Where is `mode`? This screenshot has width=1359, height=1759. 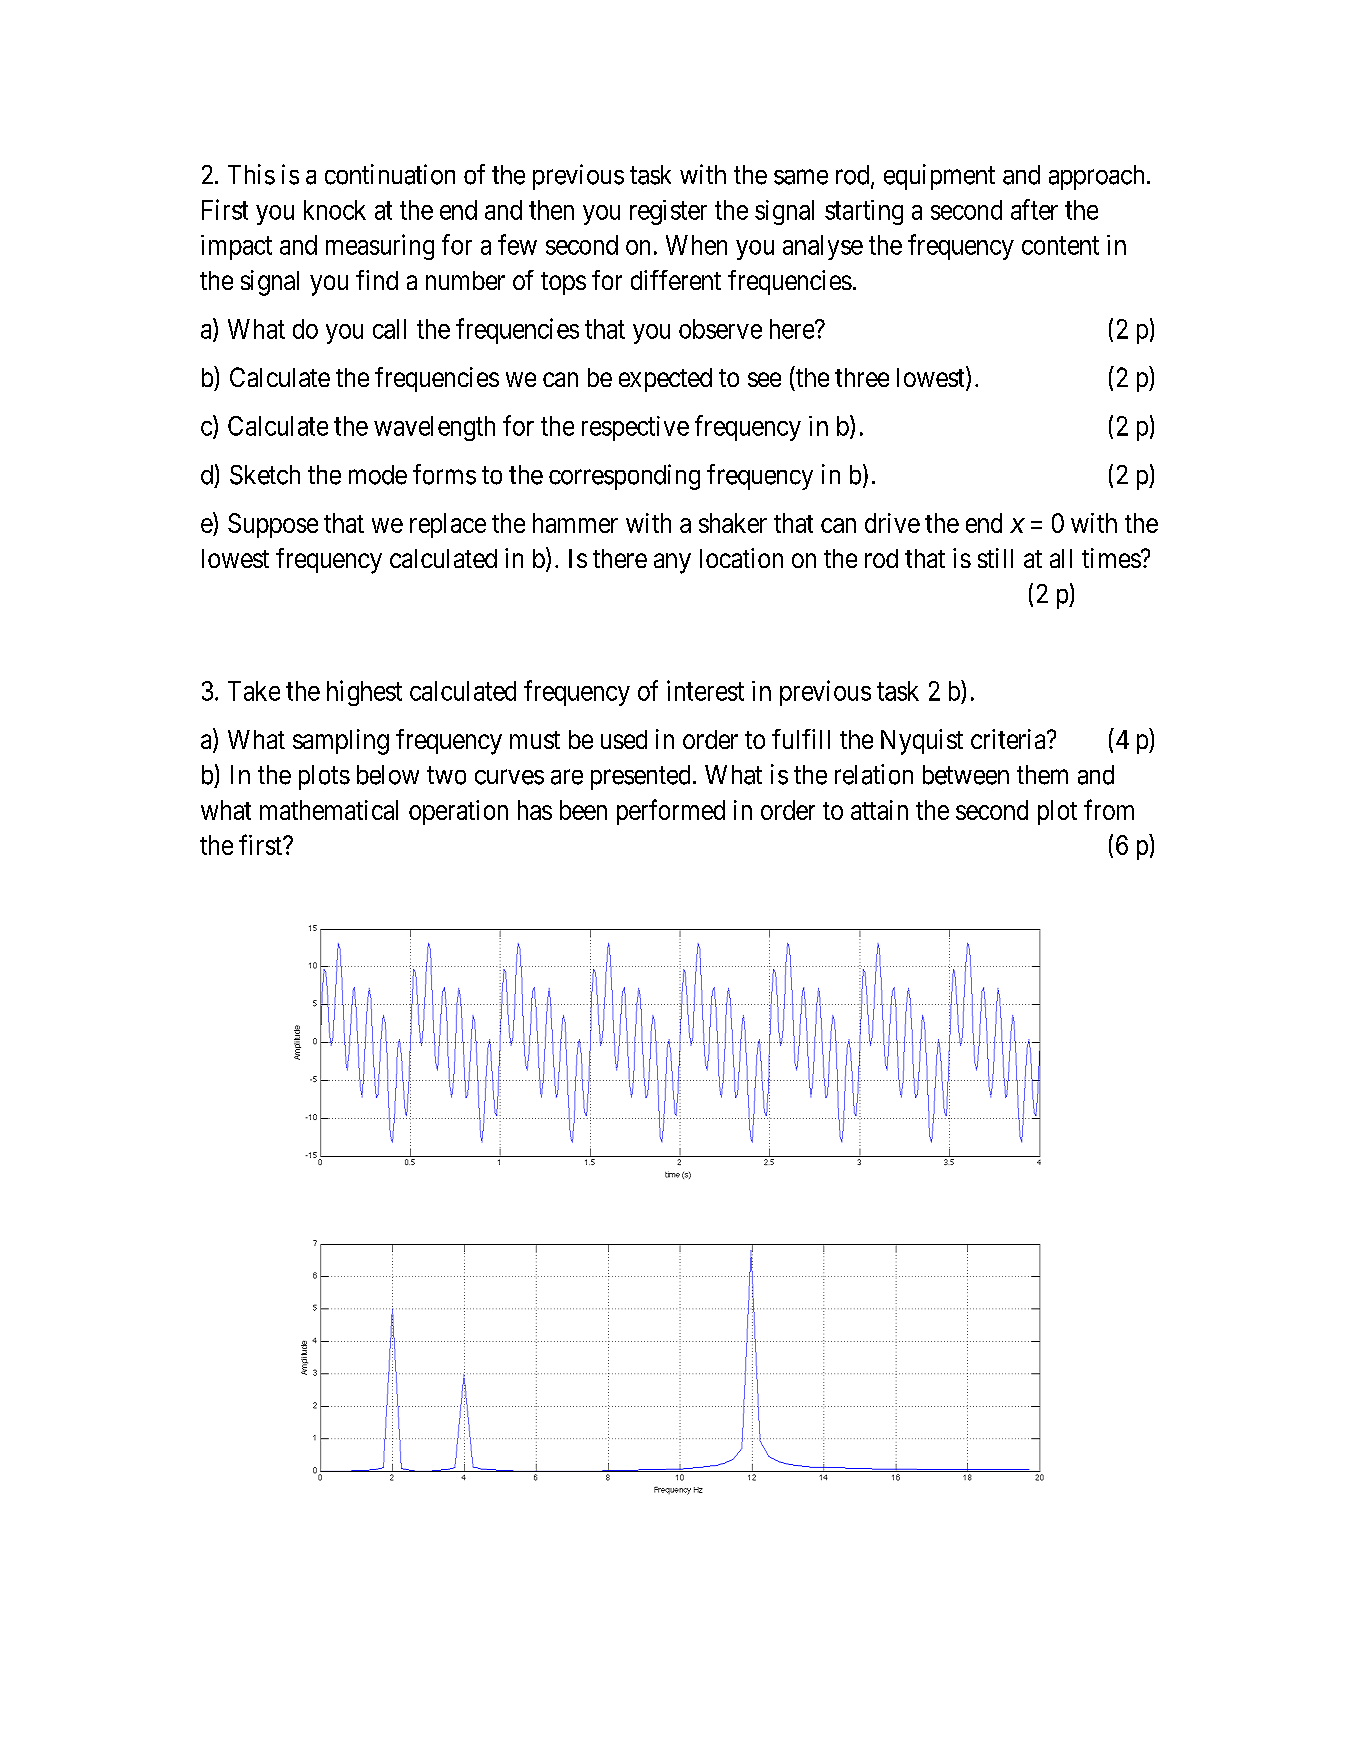 mode is located at coordinates (378, 475).
